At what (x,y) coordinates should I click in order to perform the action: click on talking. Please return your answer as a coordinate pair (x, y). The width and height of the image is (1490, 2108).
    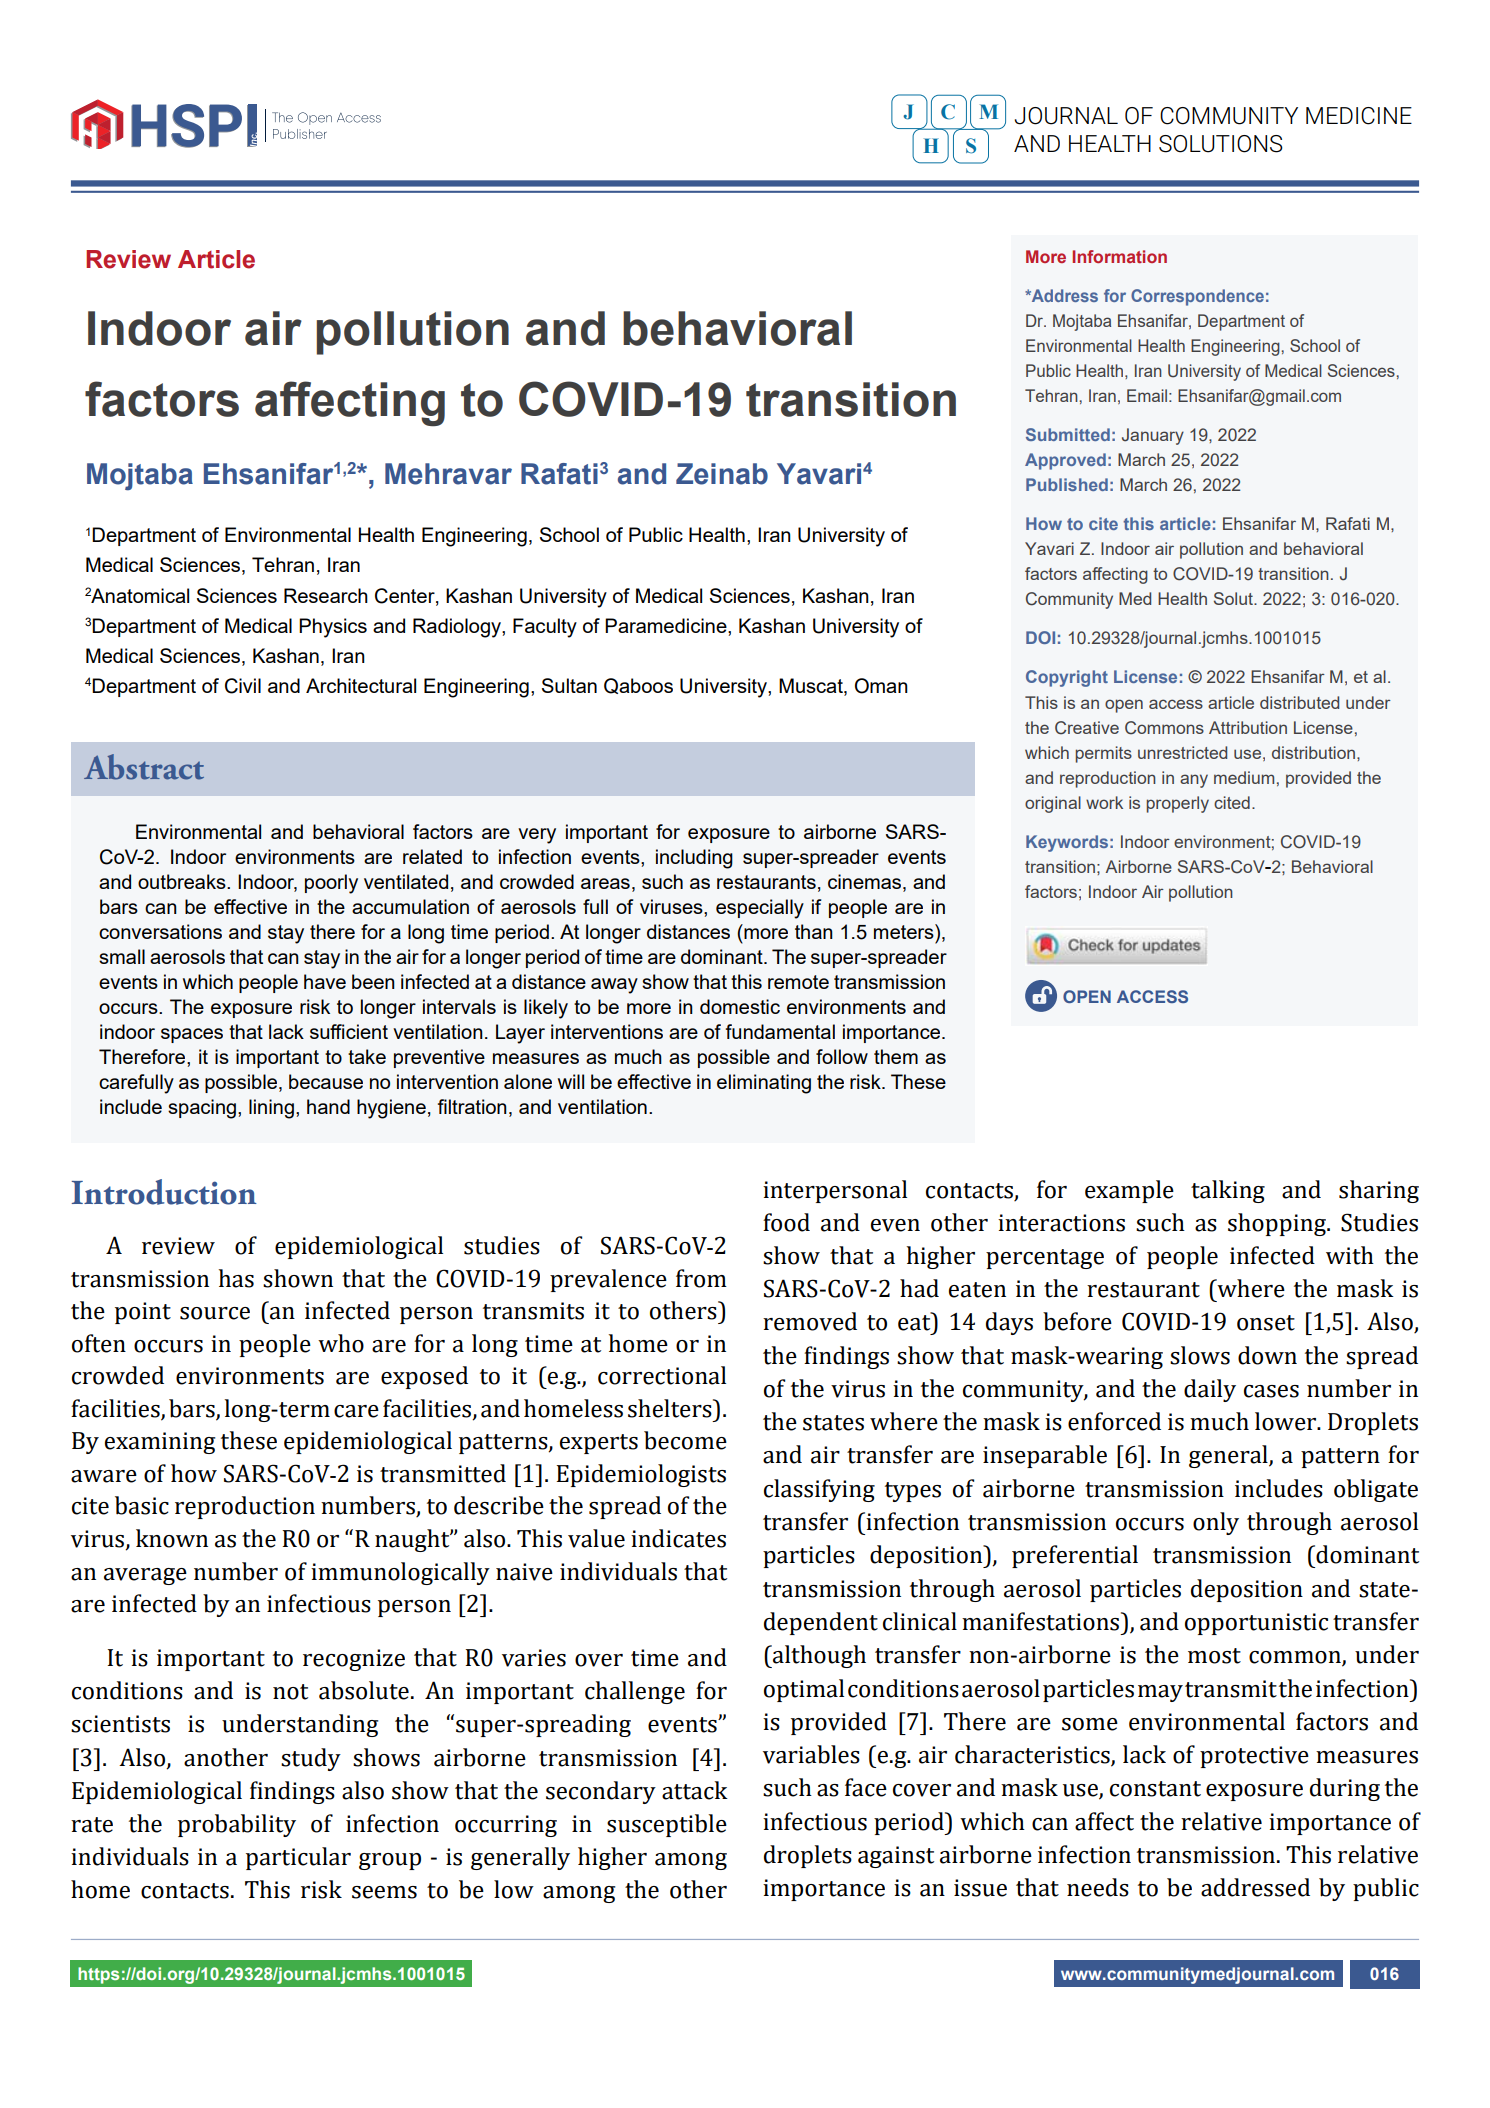
    Looking at the image, I should click on (1228, 1191).
